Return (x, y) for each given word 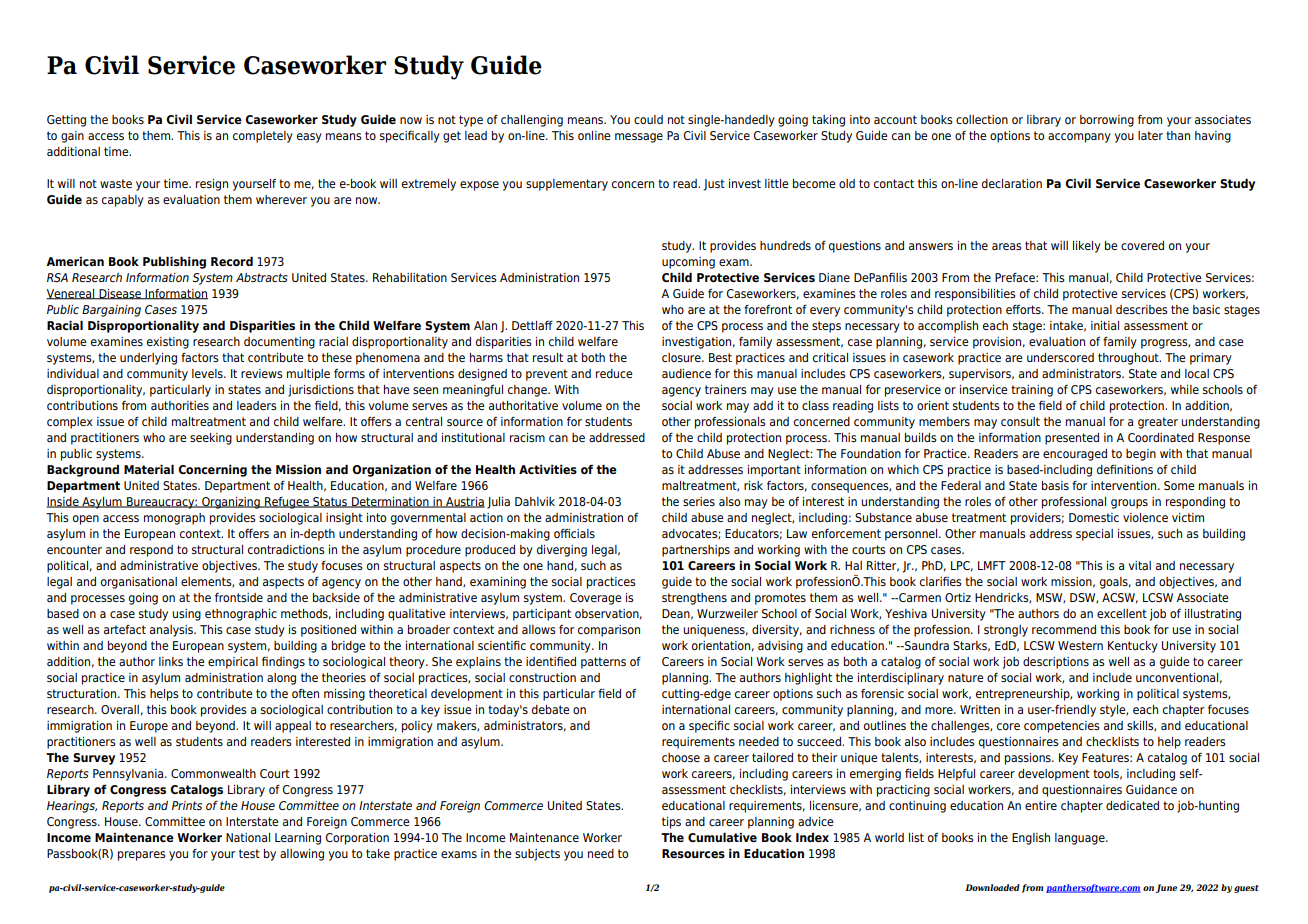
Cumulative (722, 837)
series (699, 501)
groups (1129, 504)
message (639, 138)
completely (263, 137)
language (1081, 839)
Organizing (231, 503)
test (249, 853)
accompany (1079, 138)
